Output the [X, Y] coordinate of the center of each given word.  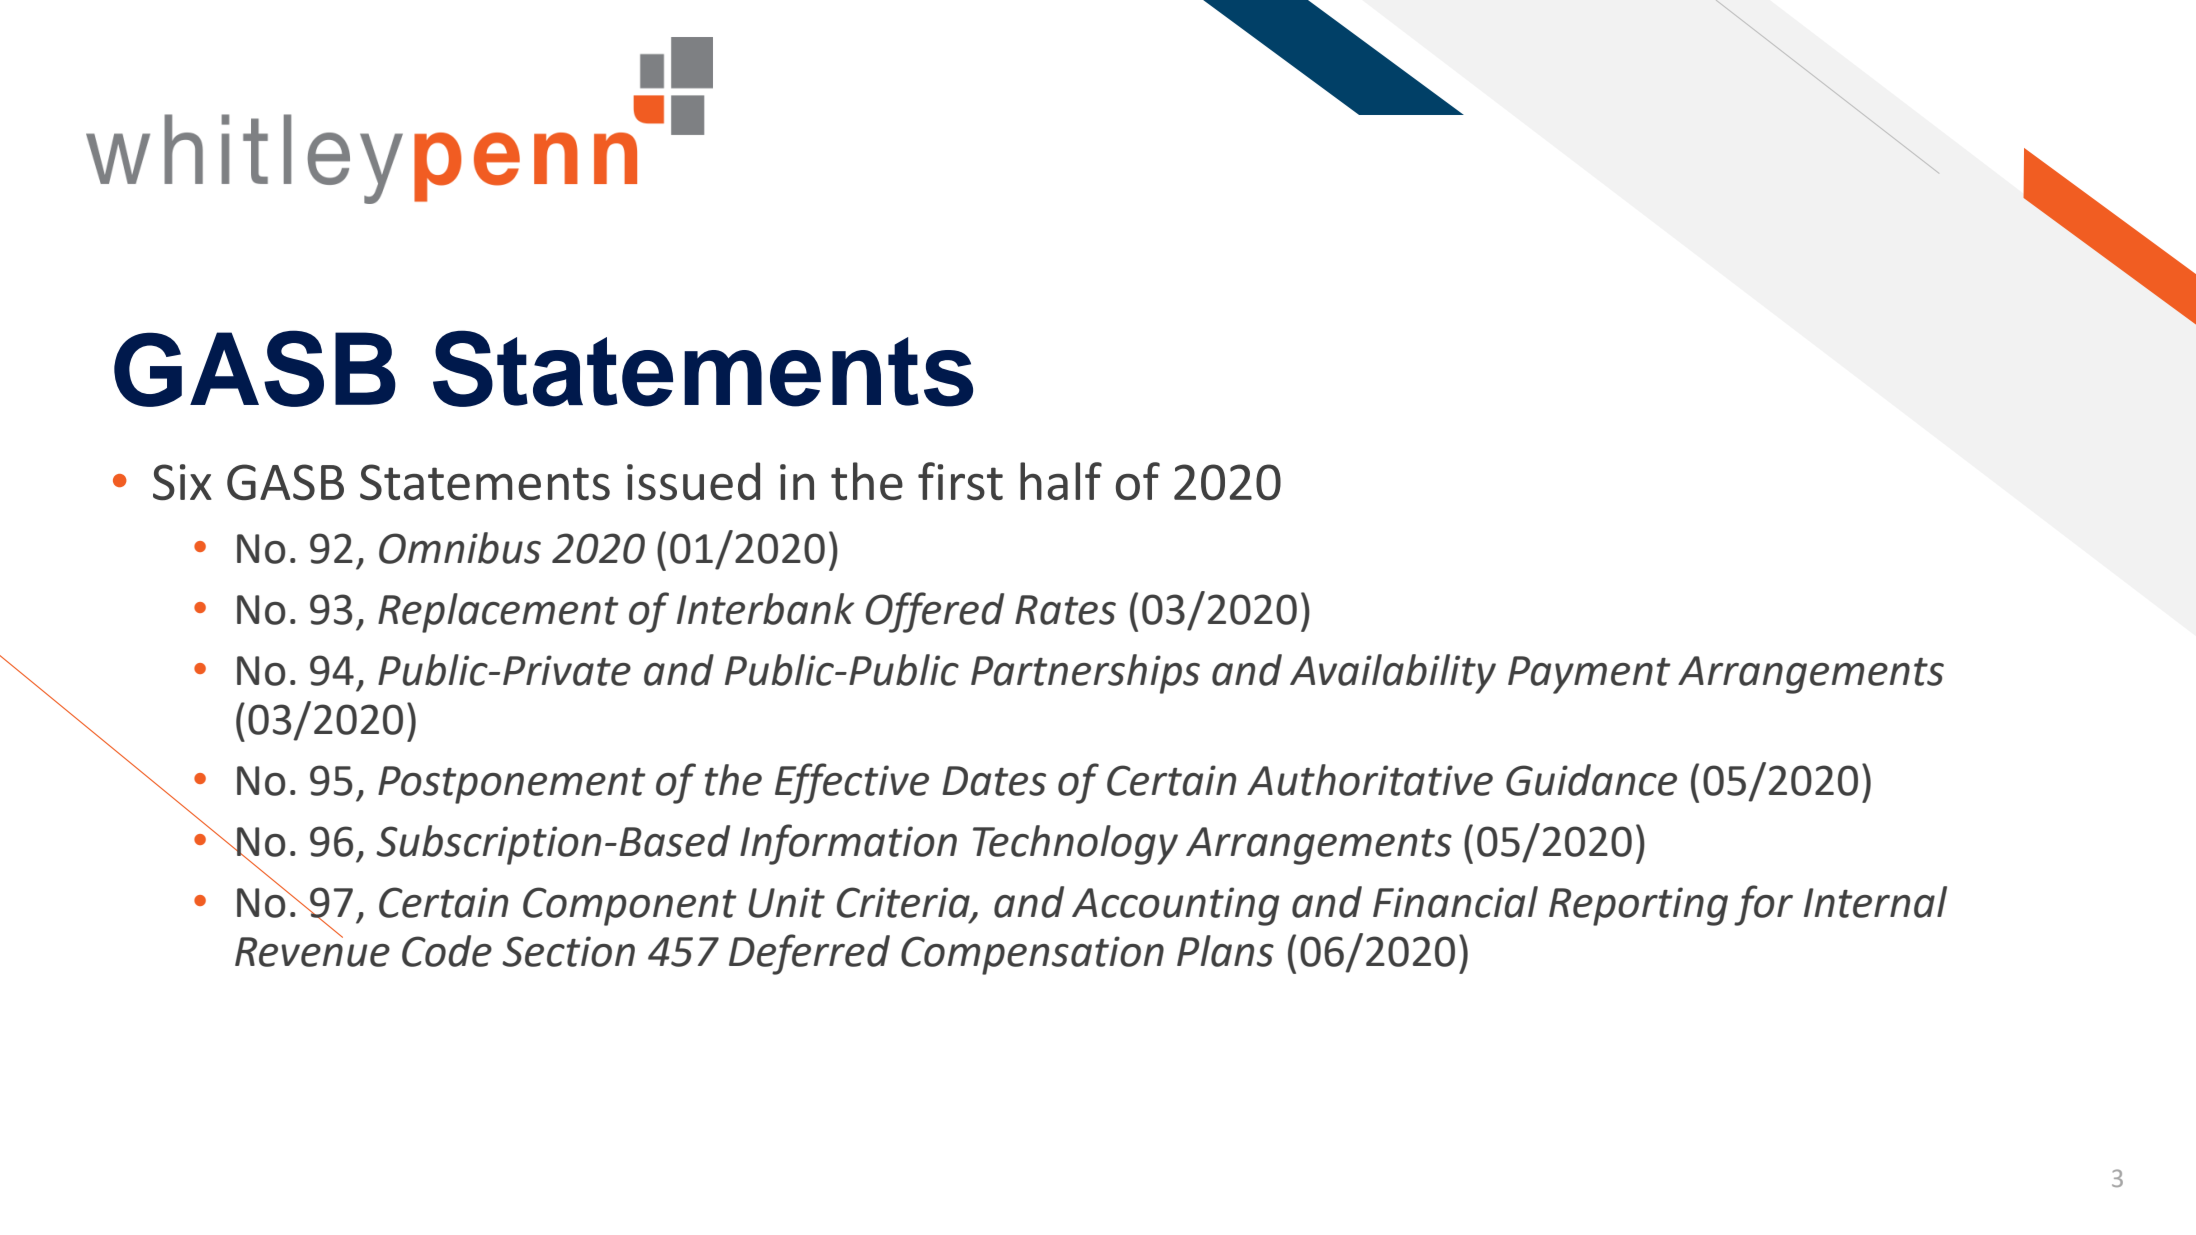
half [1061, 481]
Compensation [1032, 955]
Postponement [512, 785]
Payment [1589, 675]
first [960, 481]
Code [447, 951]
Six [182, 482]
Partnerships [1085, 674]
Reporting [1638, 906]
